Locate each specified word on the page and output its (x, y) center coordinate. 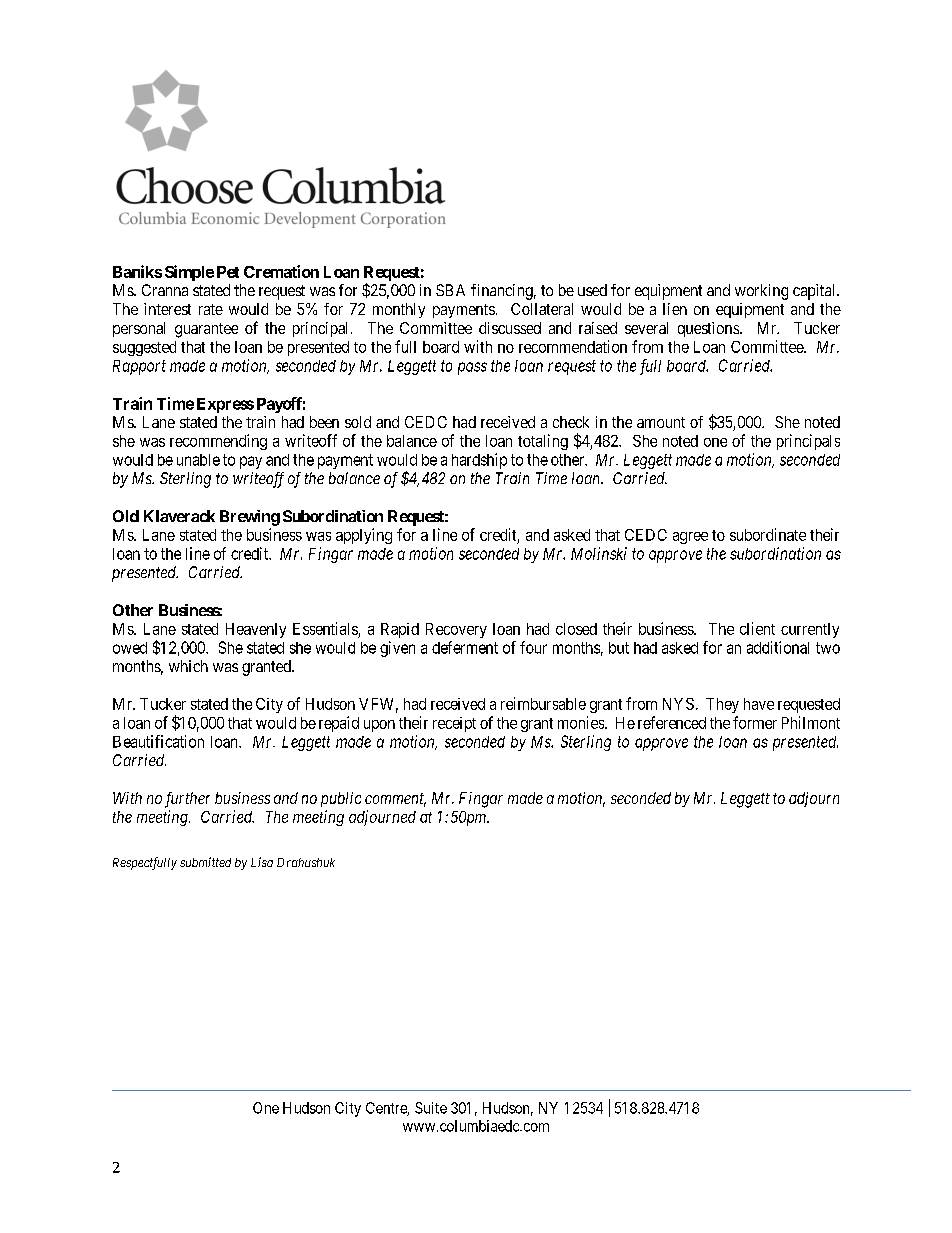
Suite (431, 1108)
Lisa (262, 862)
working (761, 292)
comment (395, 800)
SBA (450, 290)
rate (211, 309)
